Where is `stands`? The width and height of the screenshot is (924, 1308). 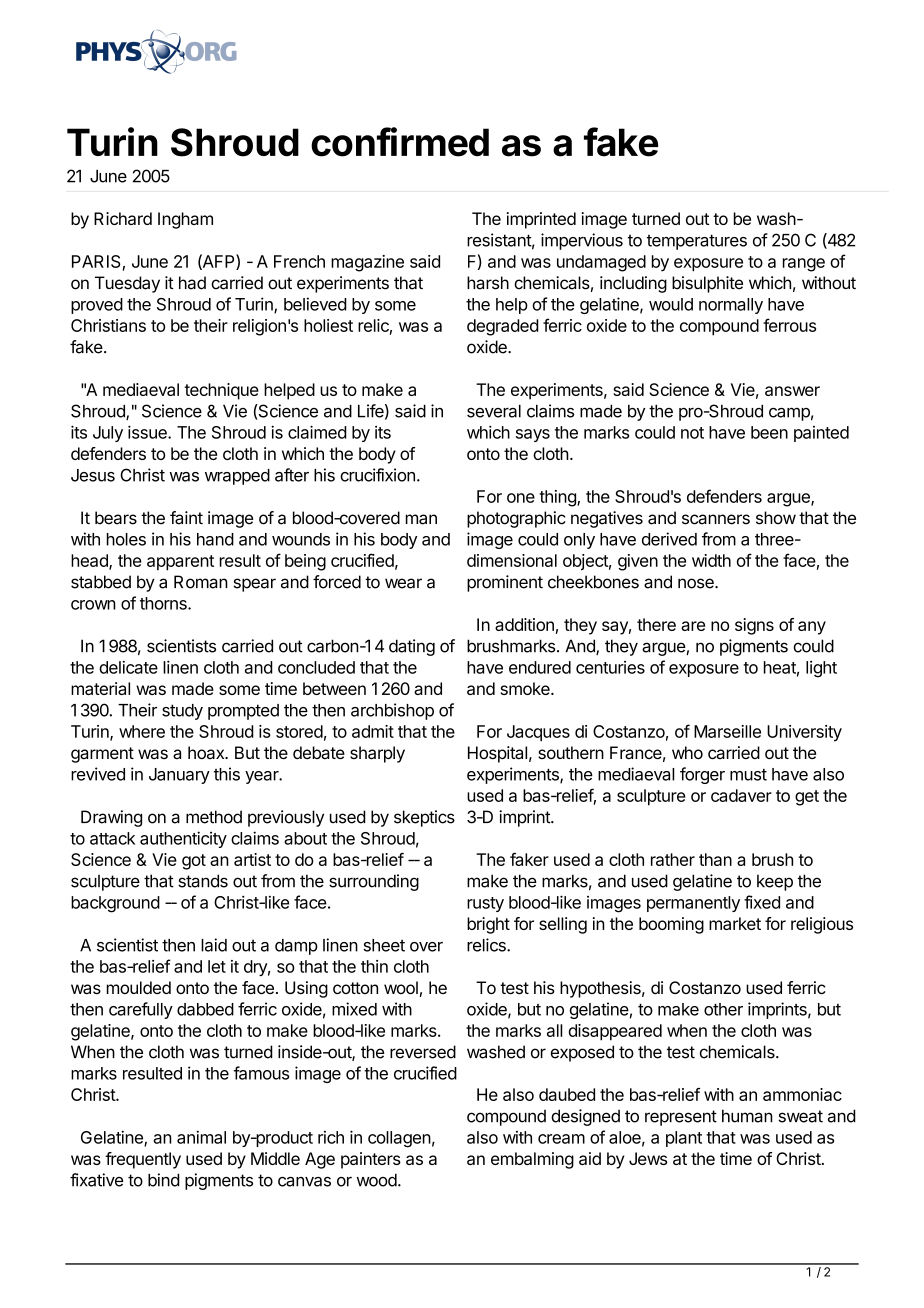 stands is located at coordinates (203, 881).
